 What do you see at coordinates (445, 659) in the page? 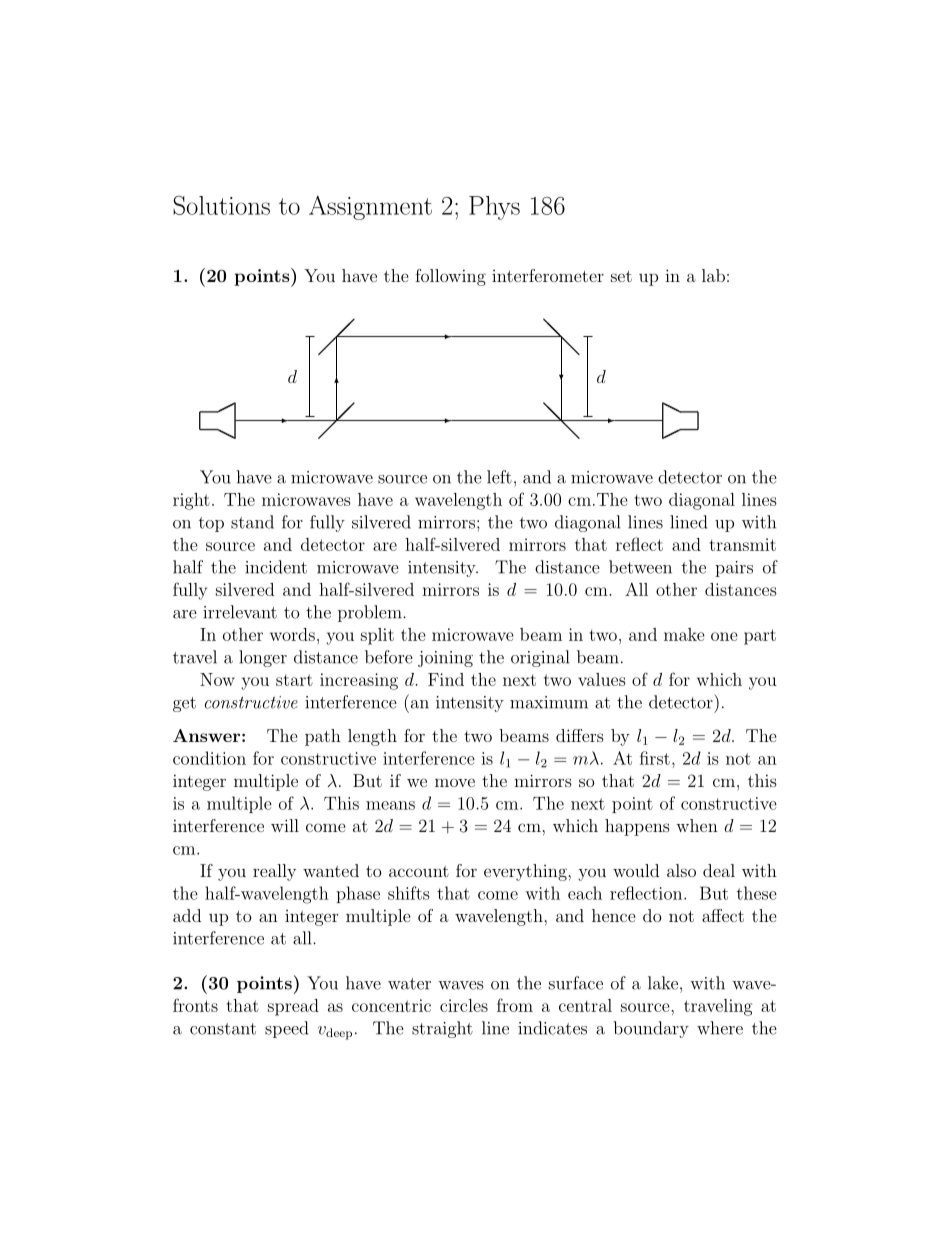
I see `joining` at bounding box center [445, 659].
